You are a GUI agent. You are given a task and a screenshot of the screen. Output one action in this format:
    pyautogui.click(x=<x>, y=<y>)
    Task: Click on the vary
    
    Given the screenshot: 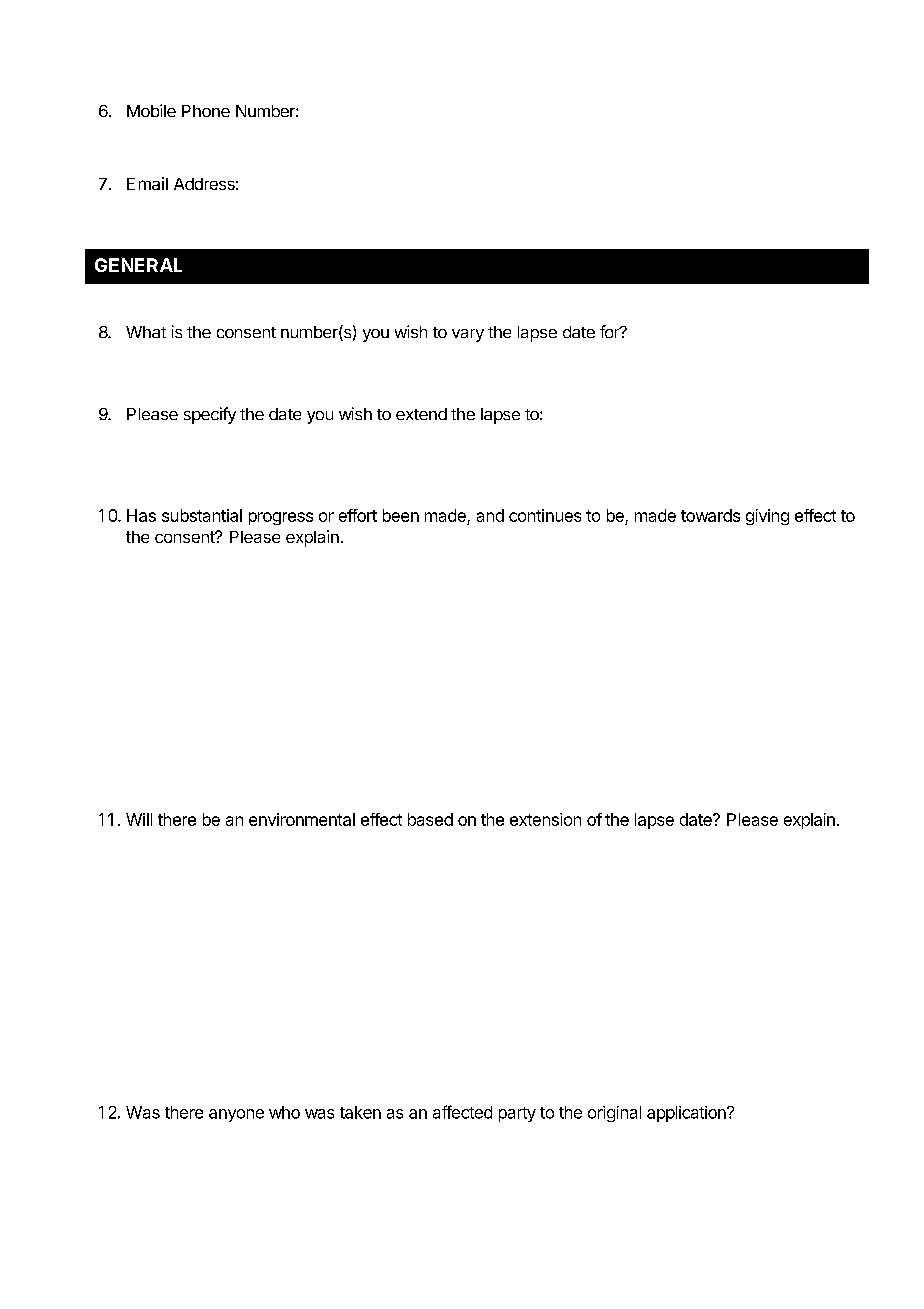 What is the action you would take?
    pyautogui.click(x=468, y=335)
